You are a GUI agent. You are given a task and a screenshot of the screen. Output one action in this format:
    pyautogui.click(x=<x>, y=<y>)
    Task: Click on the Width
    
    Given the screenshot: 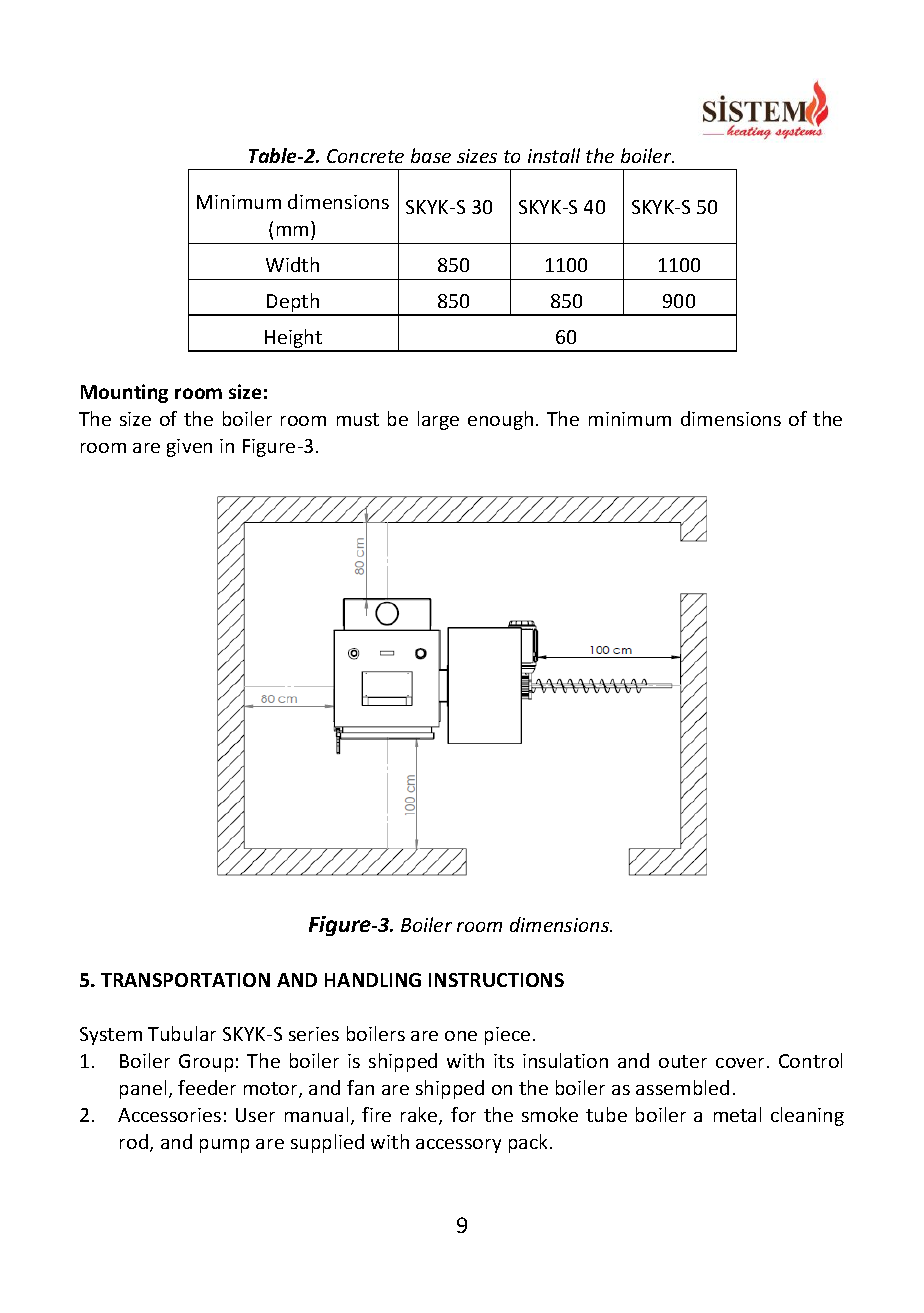 What is the action you would take?
    pyautogui.click(x=292, y=264)
